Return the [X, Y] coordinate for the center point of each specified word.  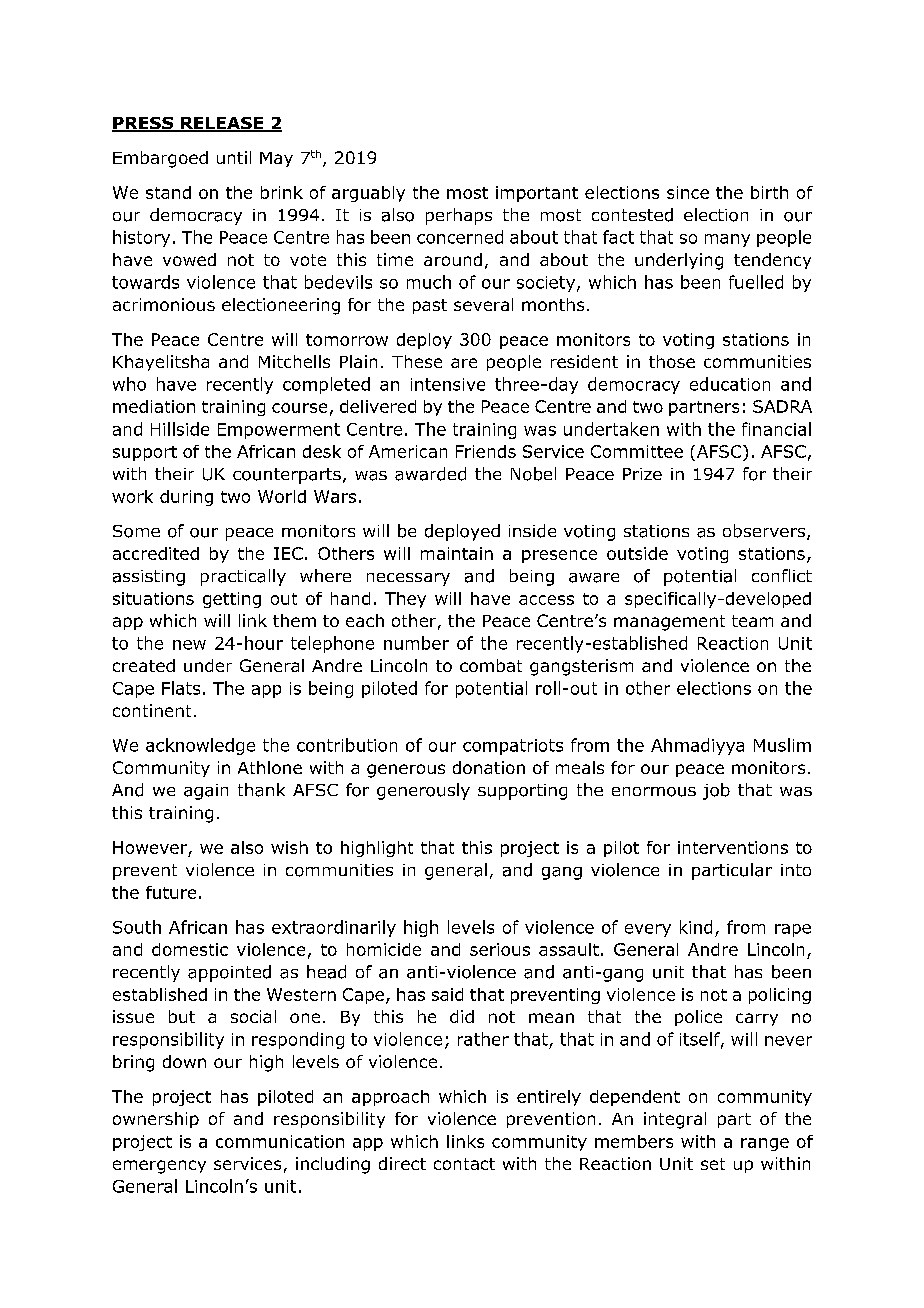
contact [464, 1164]
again [206, 792]
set [713, 1164]
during [186, 498]
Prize [642, 474]
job [716, 791]
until [234, 157]
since [688, 192]
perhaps [459, 216]
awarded [430, 474]
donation [489, 767]
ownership [156, 1120]
